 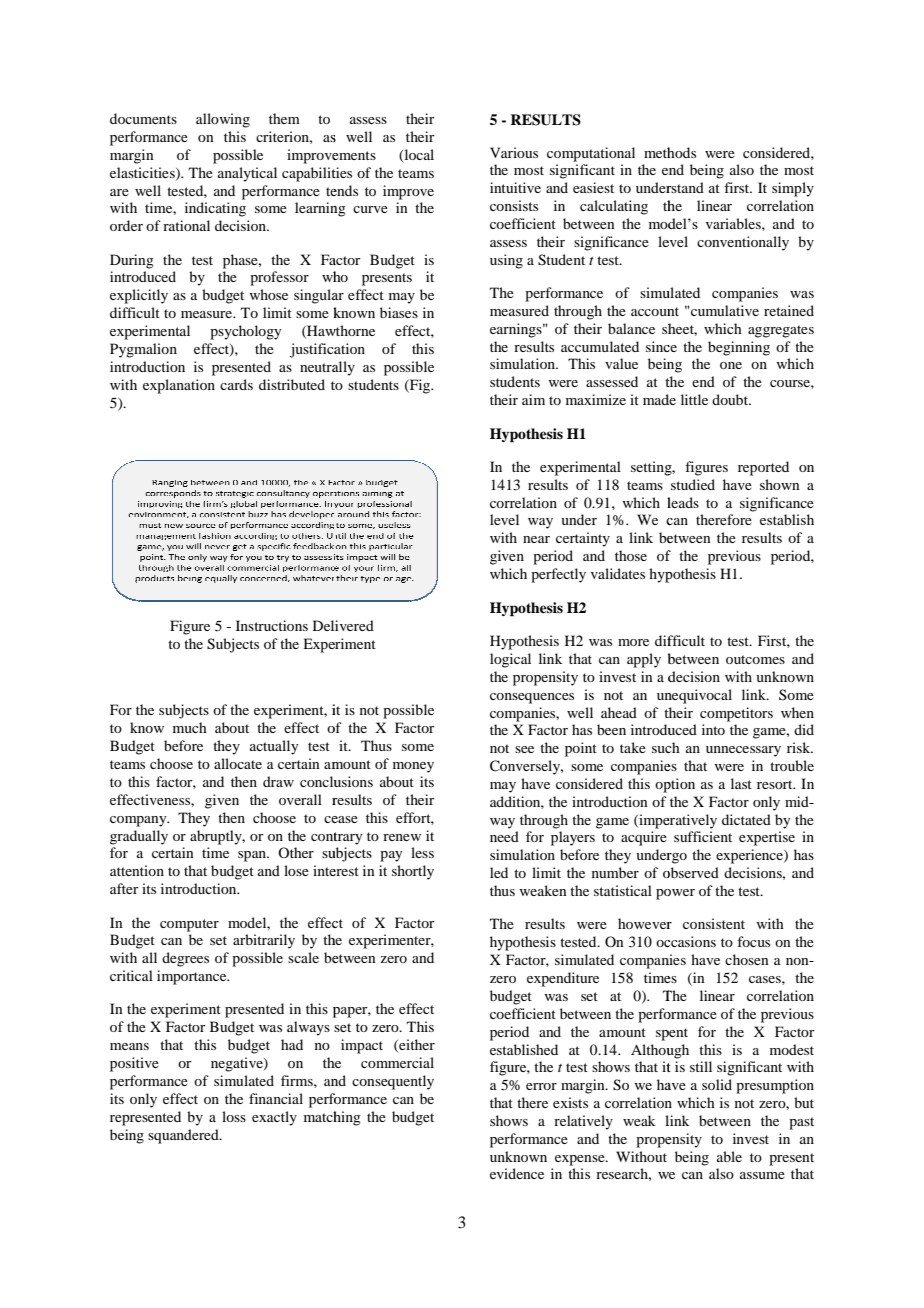 I want to click on much, so click(x=190, y=727).
